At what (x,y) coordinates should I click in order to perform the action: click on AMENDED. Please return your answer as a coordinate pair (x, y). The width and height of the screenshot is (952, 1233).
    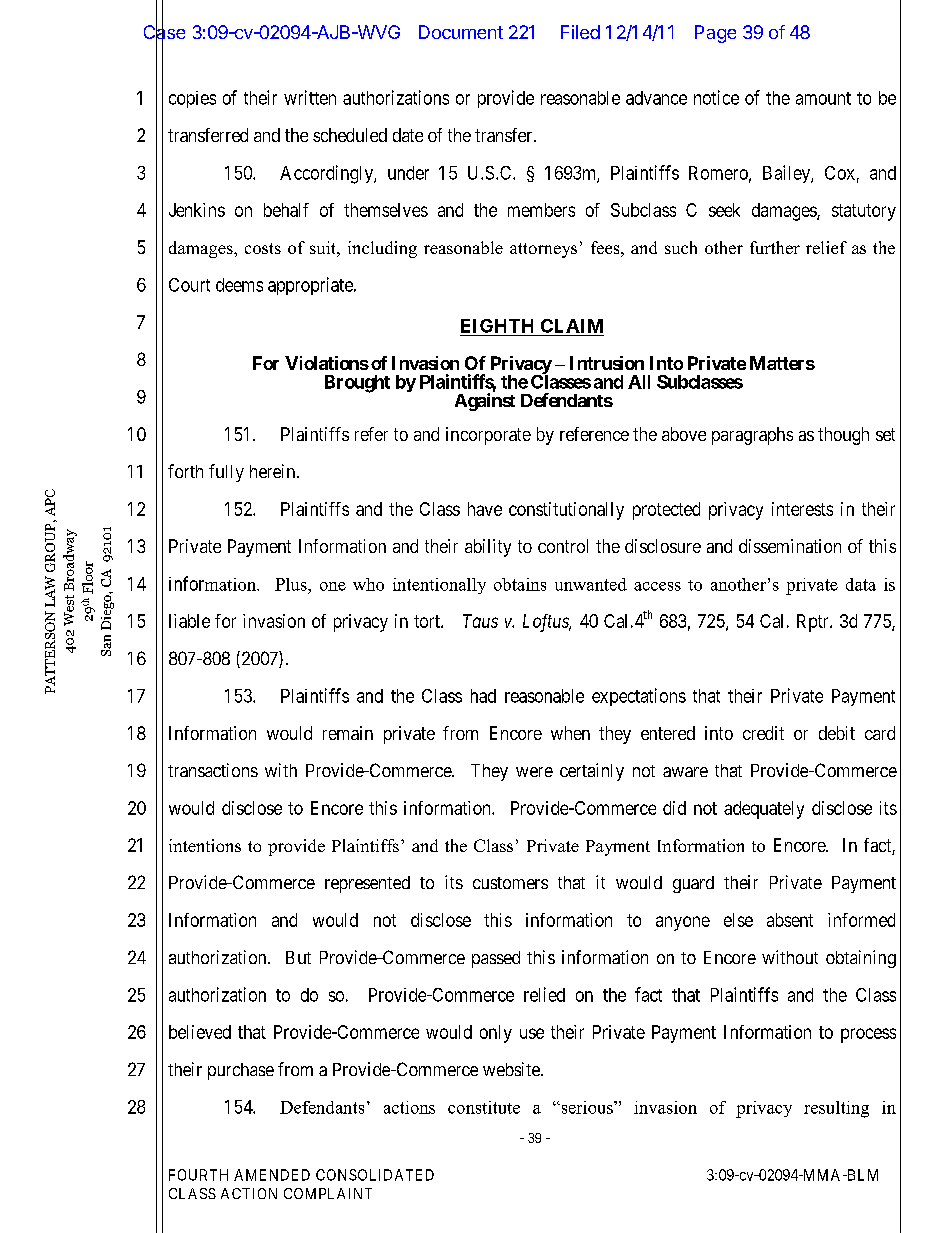
    Looking at the image, I should click on (272, 1175).
